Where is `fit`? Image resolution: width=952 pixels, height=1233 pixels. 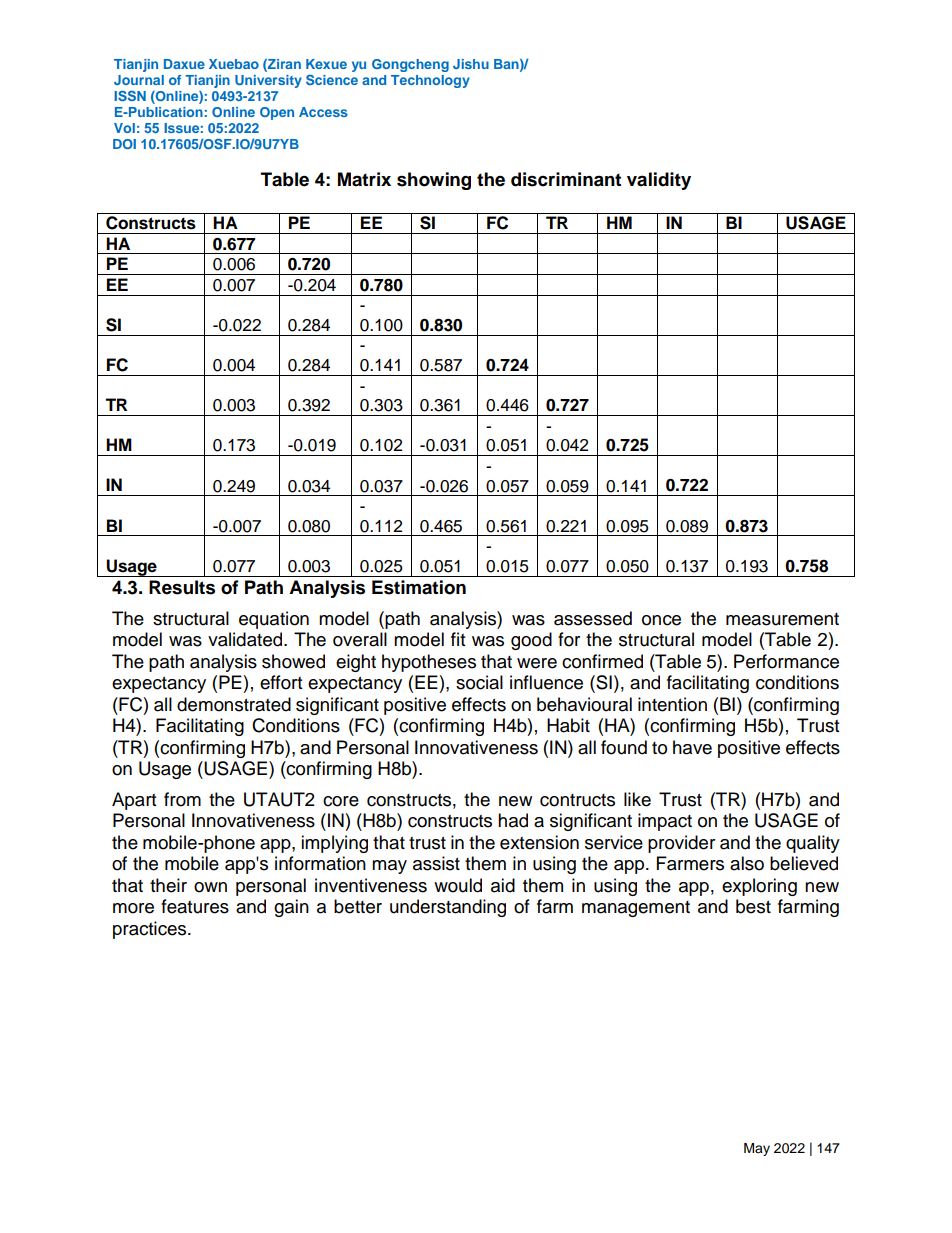
fit is located at coordinates (458, 639).
